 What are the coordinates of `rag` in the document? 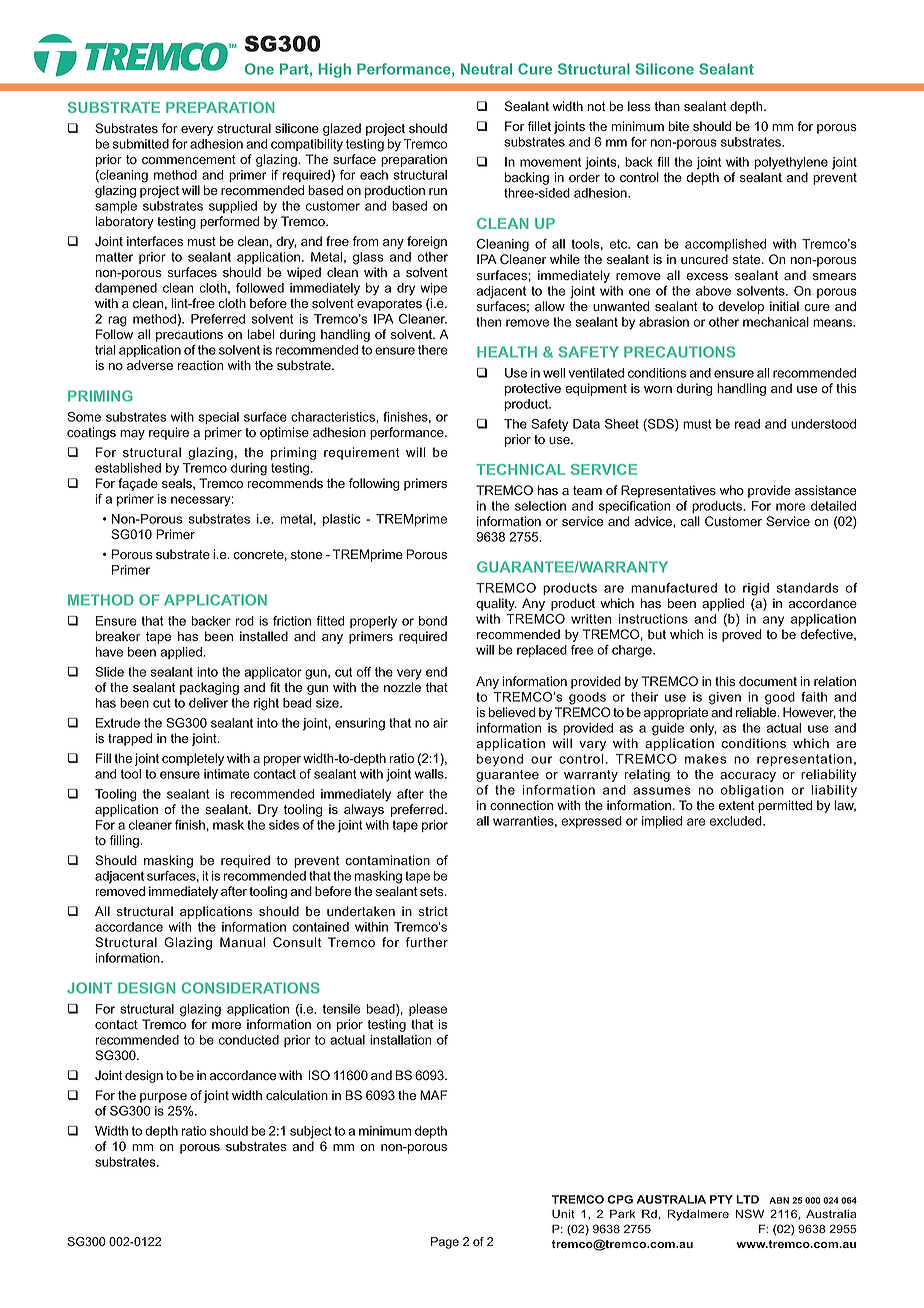 It's located at (117, 321).
